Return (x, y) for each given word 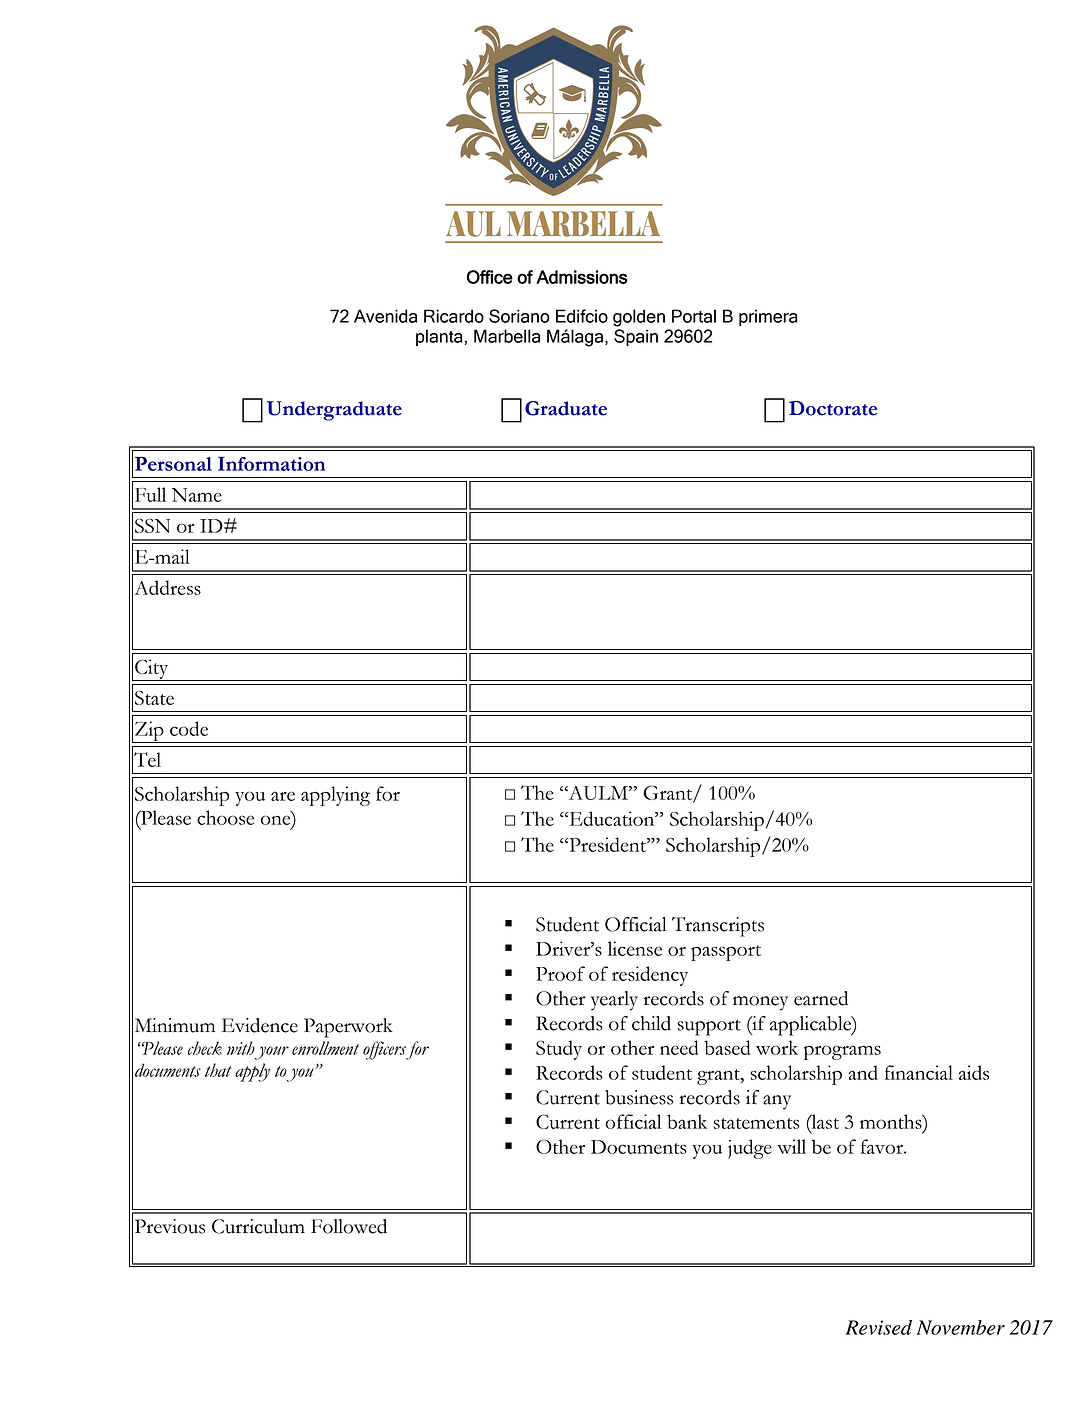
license (635, 948)
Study (559, 1050)
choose (225, 817)
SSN (152, 526)
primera (768, 317)
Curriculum (258, 1226)
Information (271, 464)
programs (842, 1052)
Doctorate (833, 408)
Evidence (260, 1025)
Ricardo (454, 316)
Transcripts (718, 927)
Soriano (519, 316)
